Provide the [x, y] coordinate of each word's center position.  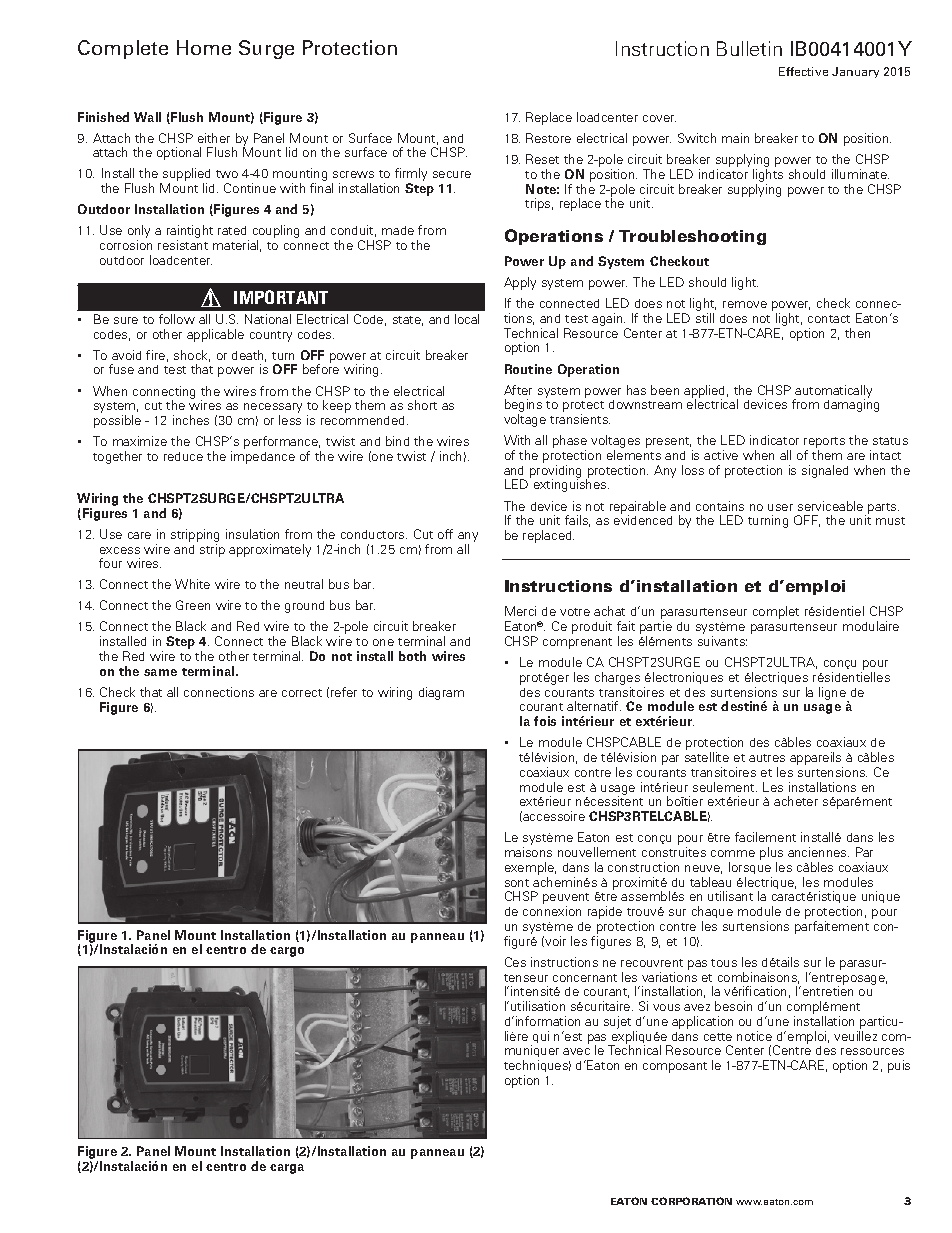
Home [204, 47]
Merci [520, 611]
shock [192, 356]
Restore [548, 138]
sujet [617, 1022]
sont [517, 883]
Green [193, 605]
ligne [833, 694]
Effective [803, 71]
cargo [287, 952]
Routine [528, 369]
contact [829, 319]
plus [771, 853]
